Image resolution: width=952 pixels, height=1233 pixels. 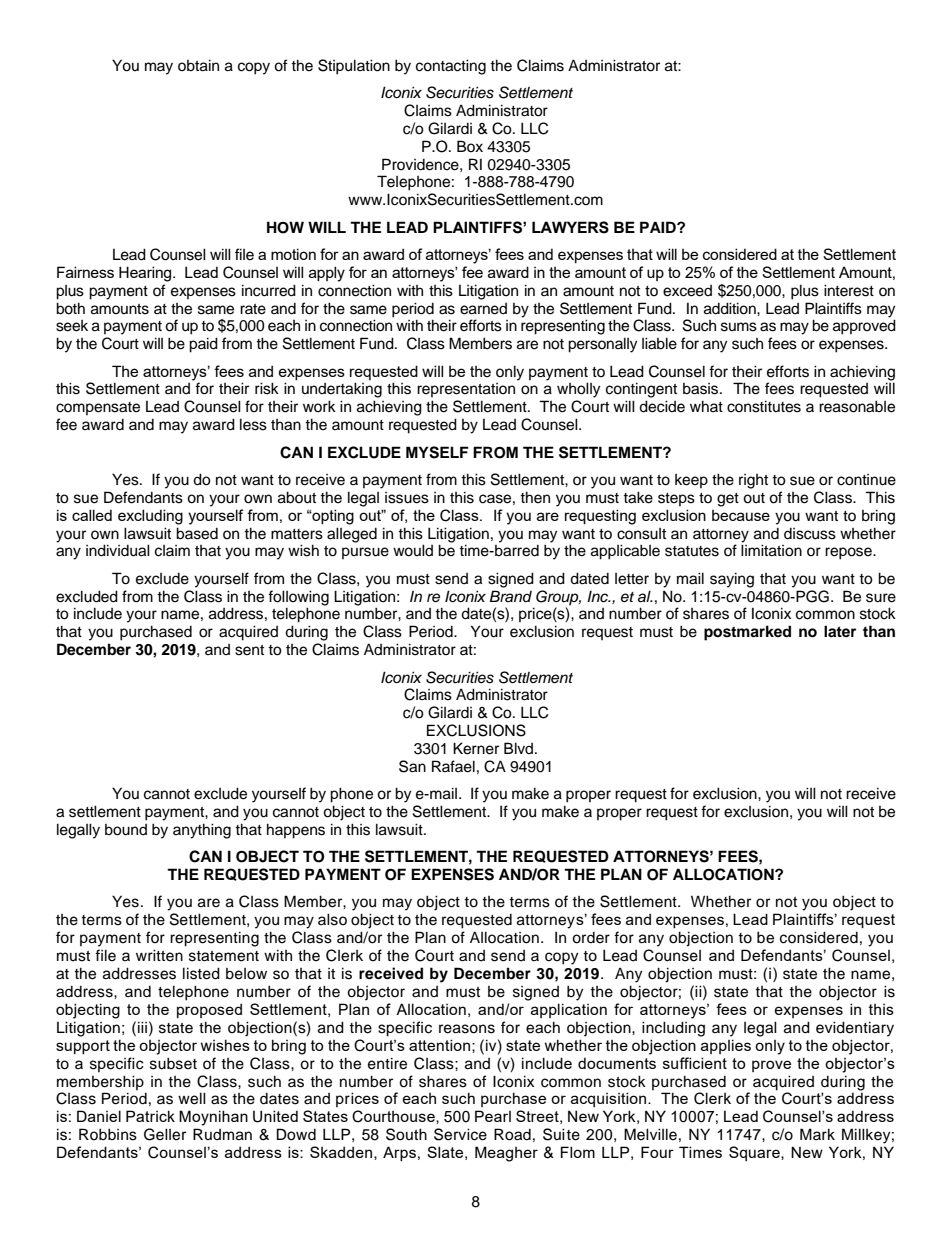 I want to click on later, so click(x=840, y=631).
